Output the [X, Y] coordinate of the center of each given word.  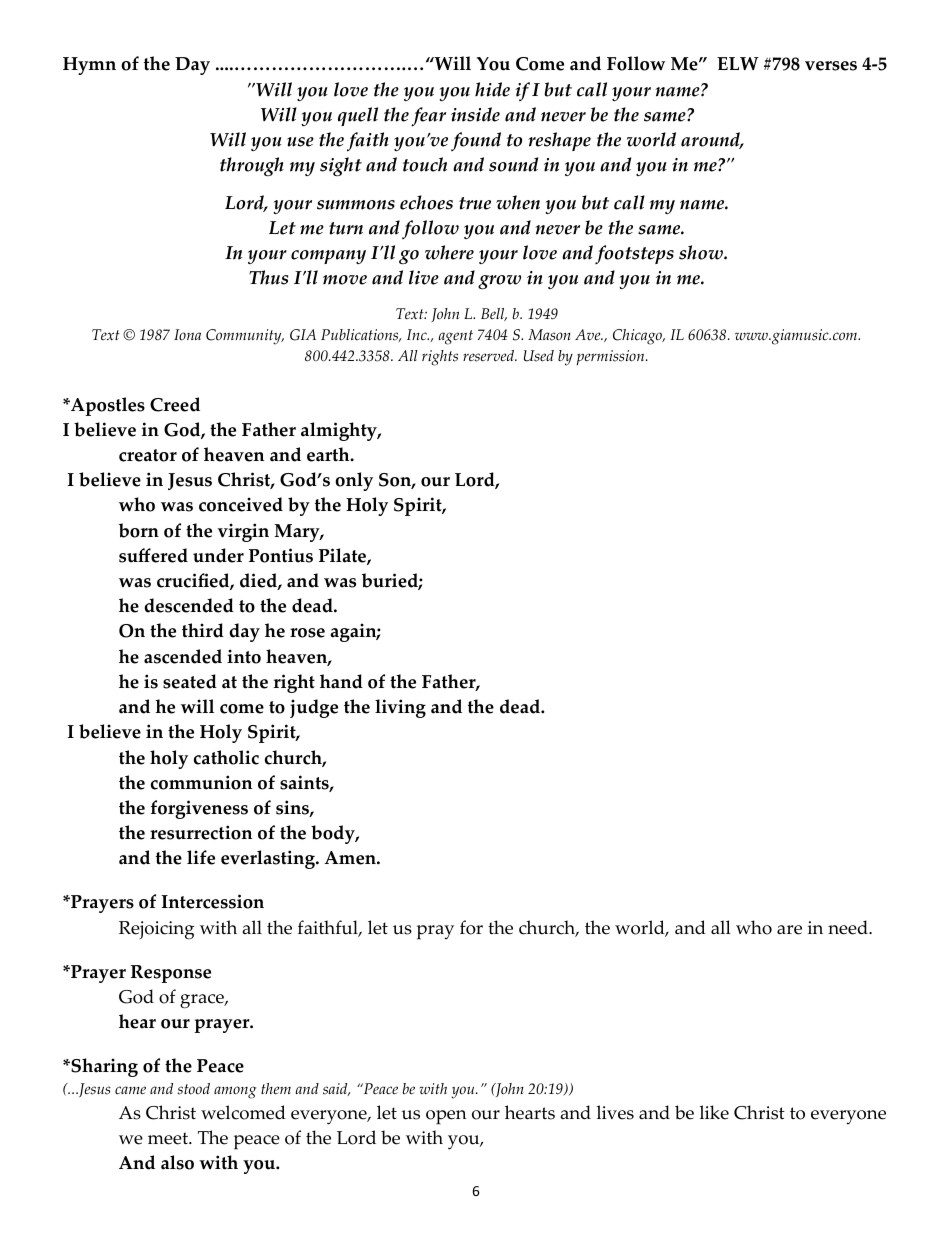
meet [169, 1138]
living [400, 708]
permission [612, 357]
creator [148, 455]
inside [475, 114]
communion [201, 782]
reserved [490, 356]
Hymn [89, 66]
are [789, 930]
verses [831, 66]
